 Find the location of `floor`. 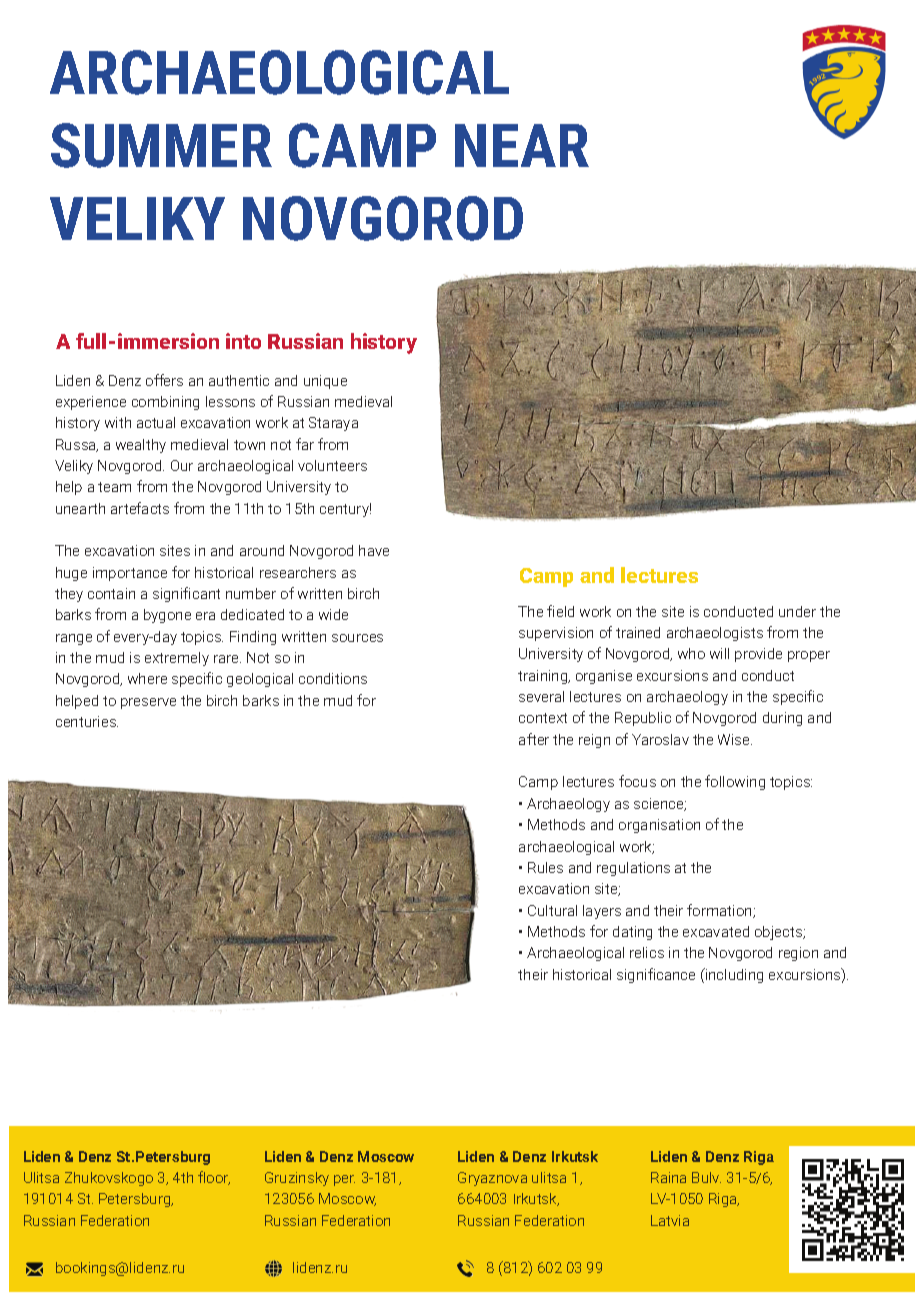

floor is located at coordinates (214, 1178).
